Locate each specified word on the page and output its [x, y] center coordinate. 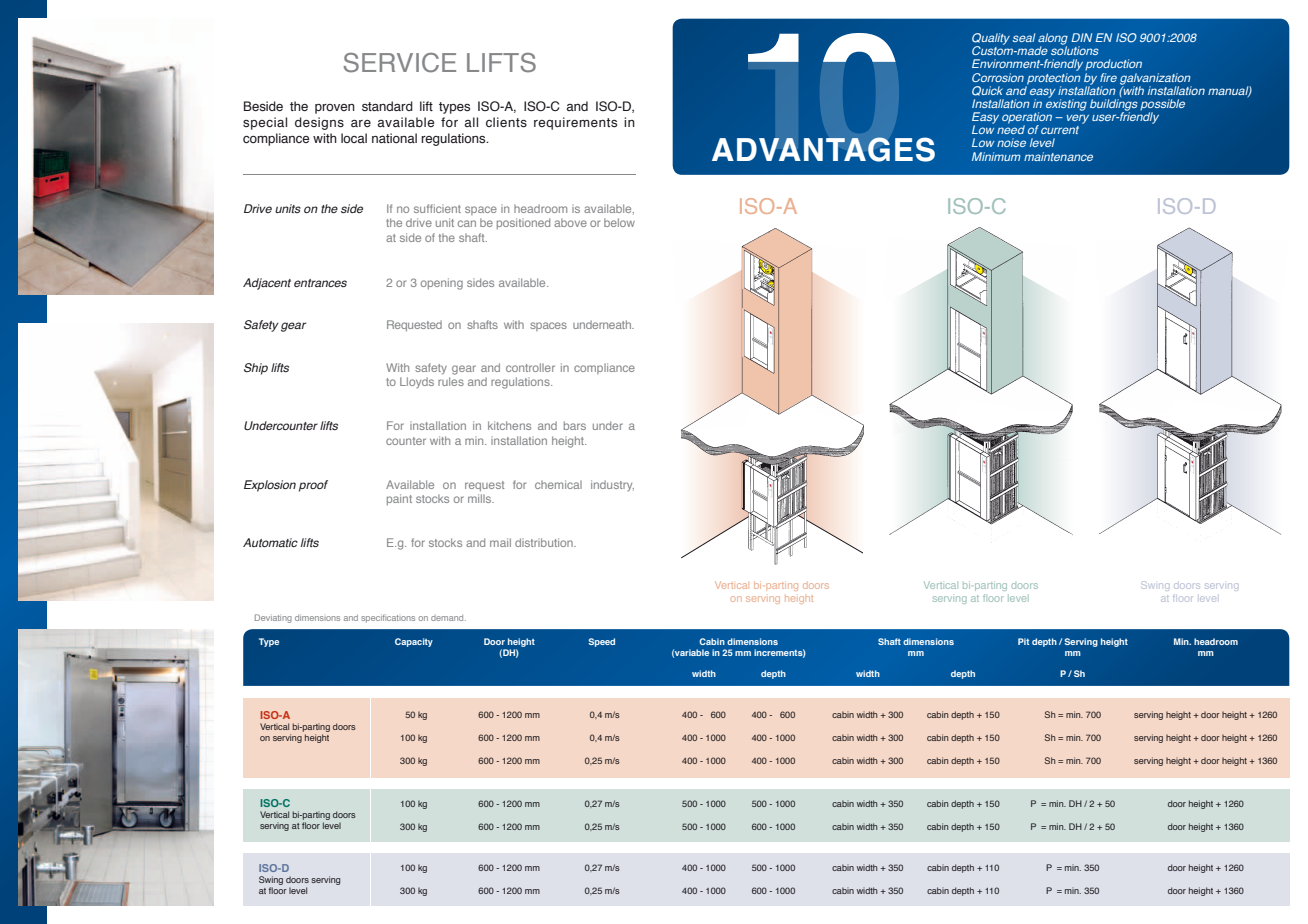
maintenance [1058, 156]
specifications [388, 619]
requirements [575, 123]
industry [612, 485]
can [467, 223]
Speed [601, 642]
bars [575, 425]
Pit [1023, 641]
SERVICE [400, 63]
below [619, 222]
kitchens [509, 425]
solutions [1074, 49]
